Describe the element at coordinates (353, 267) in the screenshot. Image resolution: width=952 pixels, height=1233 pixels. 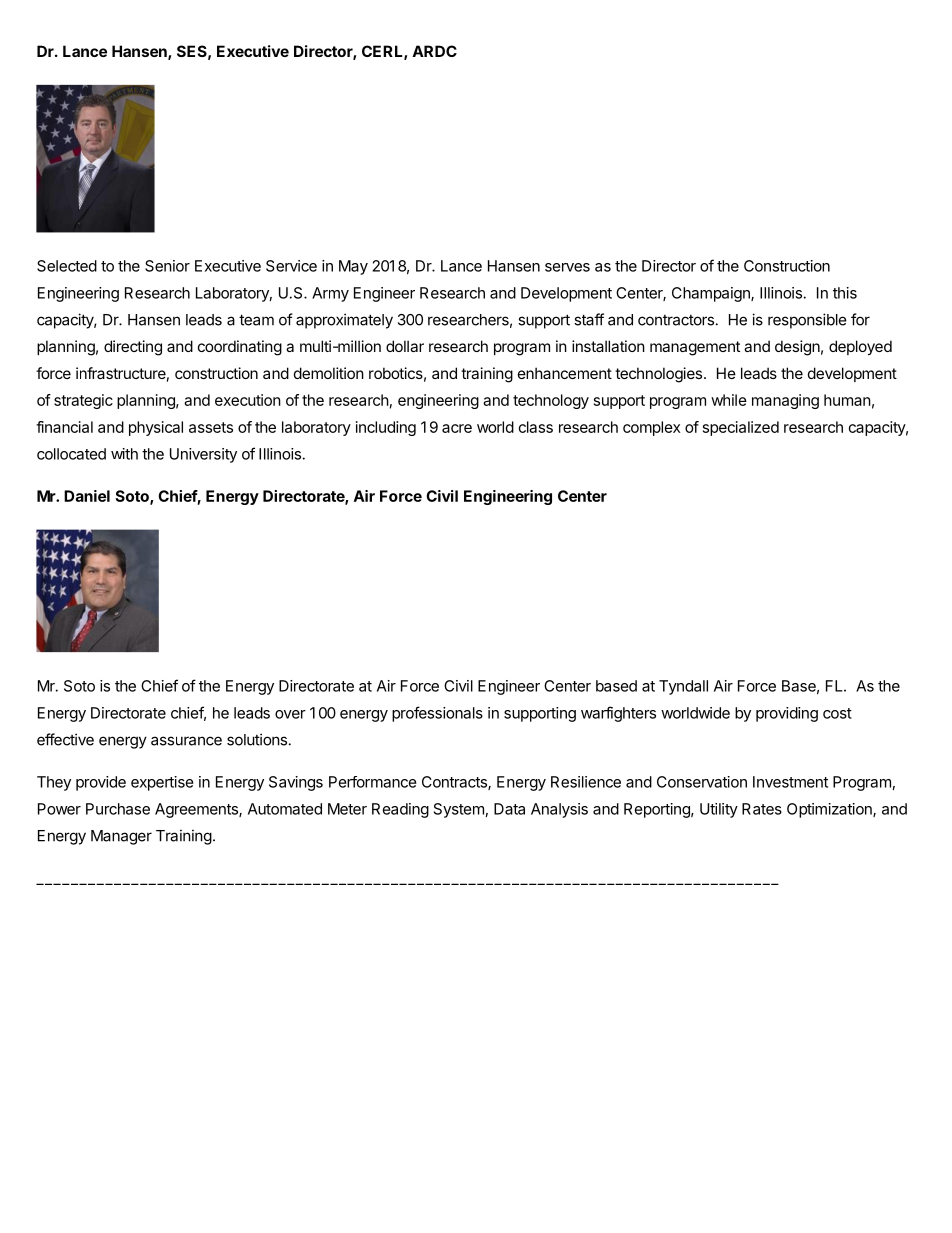
I see `May` at that location.
